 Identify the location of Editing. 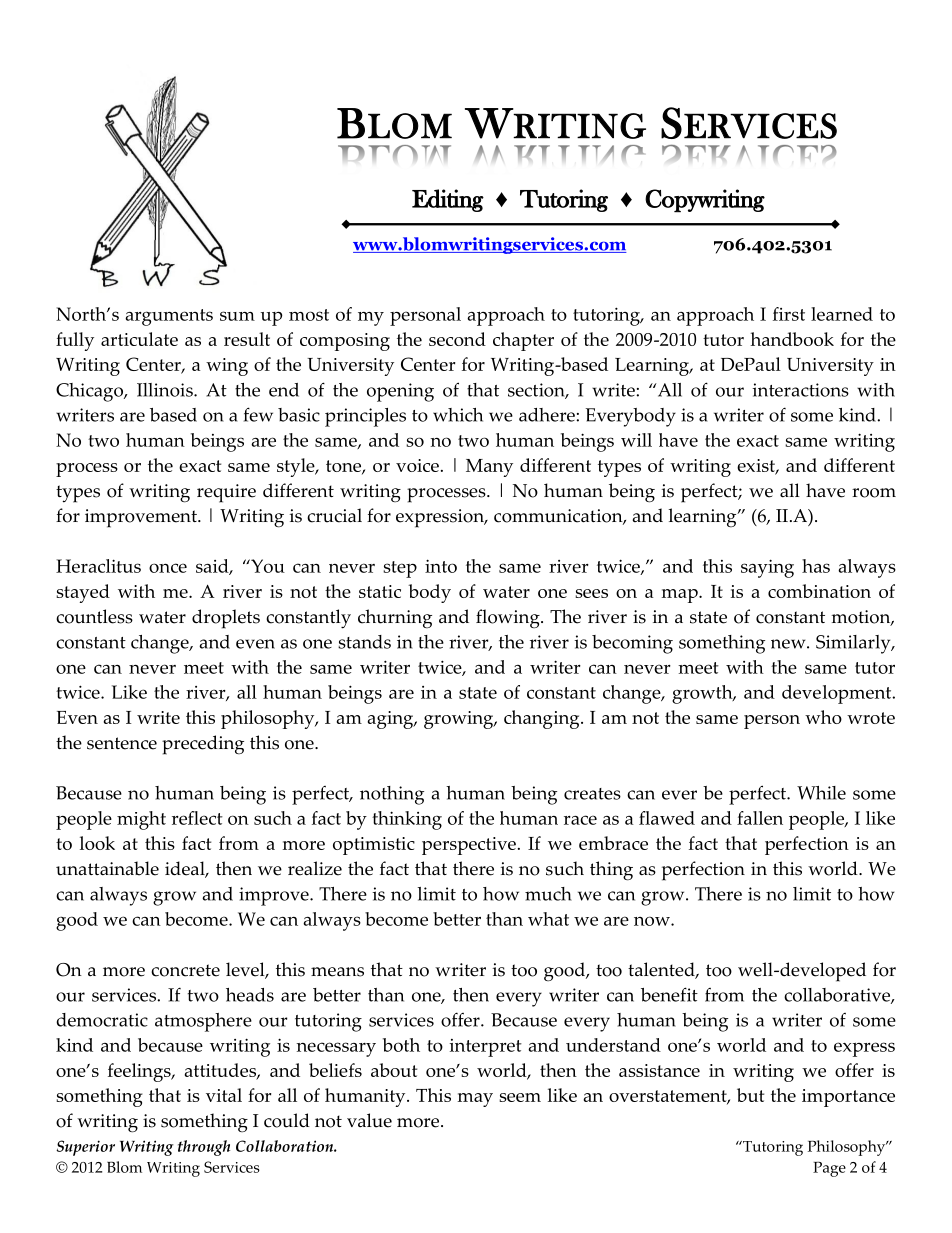
(448, 200).
